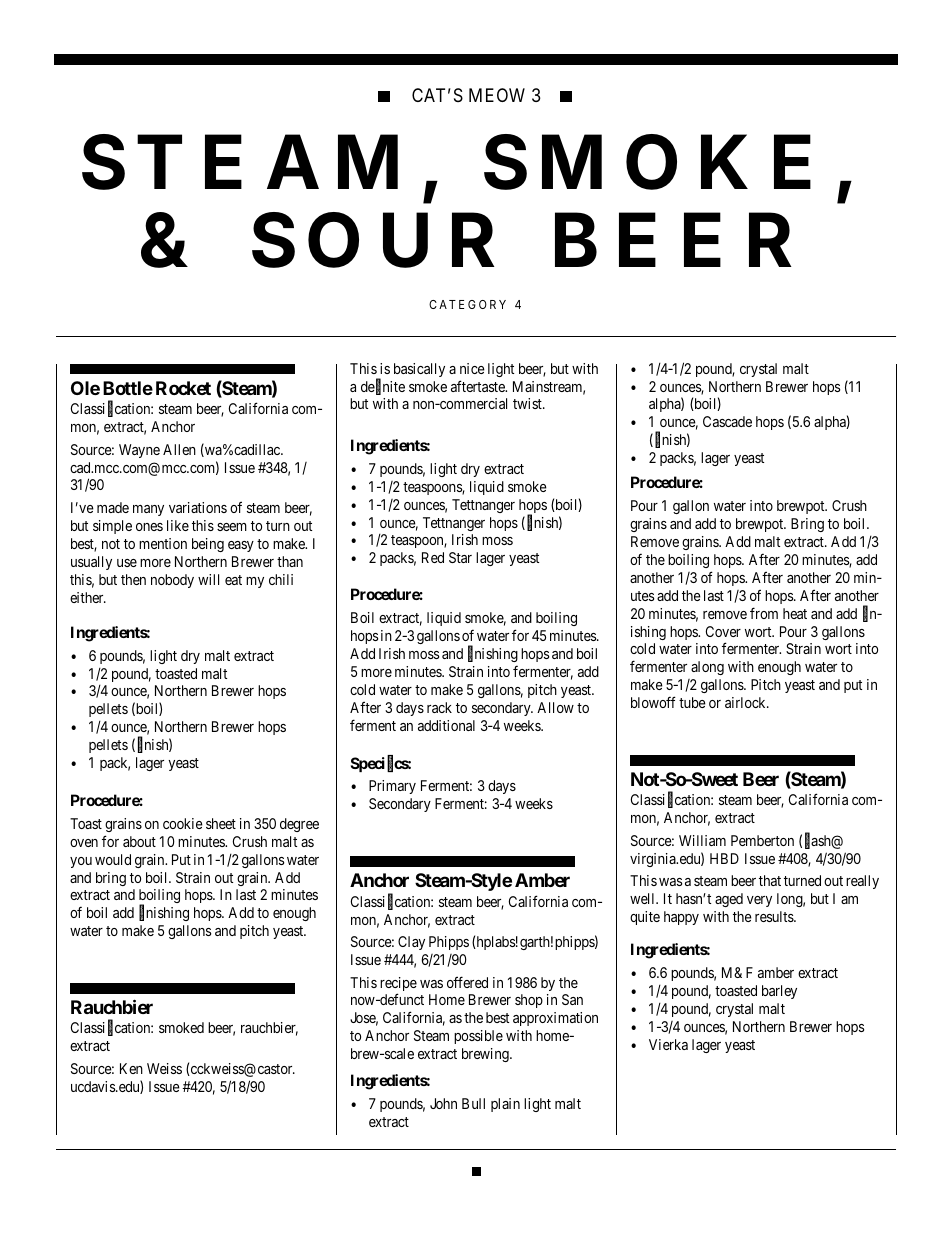 Image resolution: width=952 pixels, height=1233 pixels. I want to click on barley, so click(779, 992).
